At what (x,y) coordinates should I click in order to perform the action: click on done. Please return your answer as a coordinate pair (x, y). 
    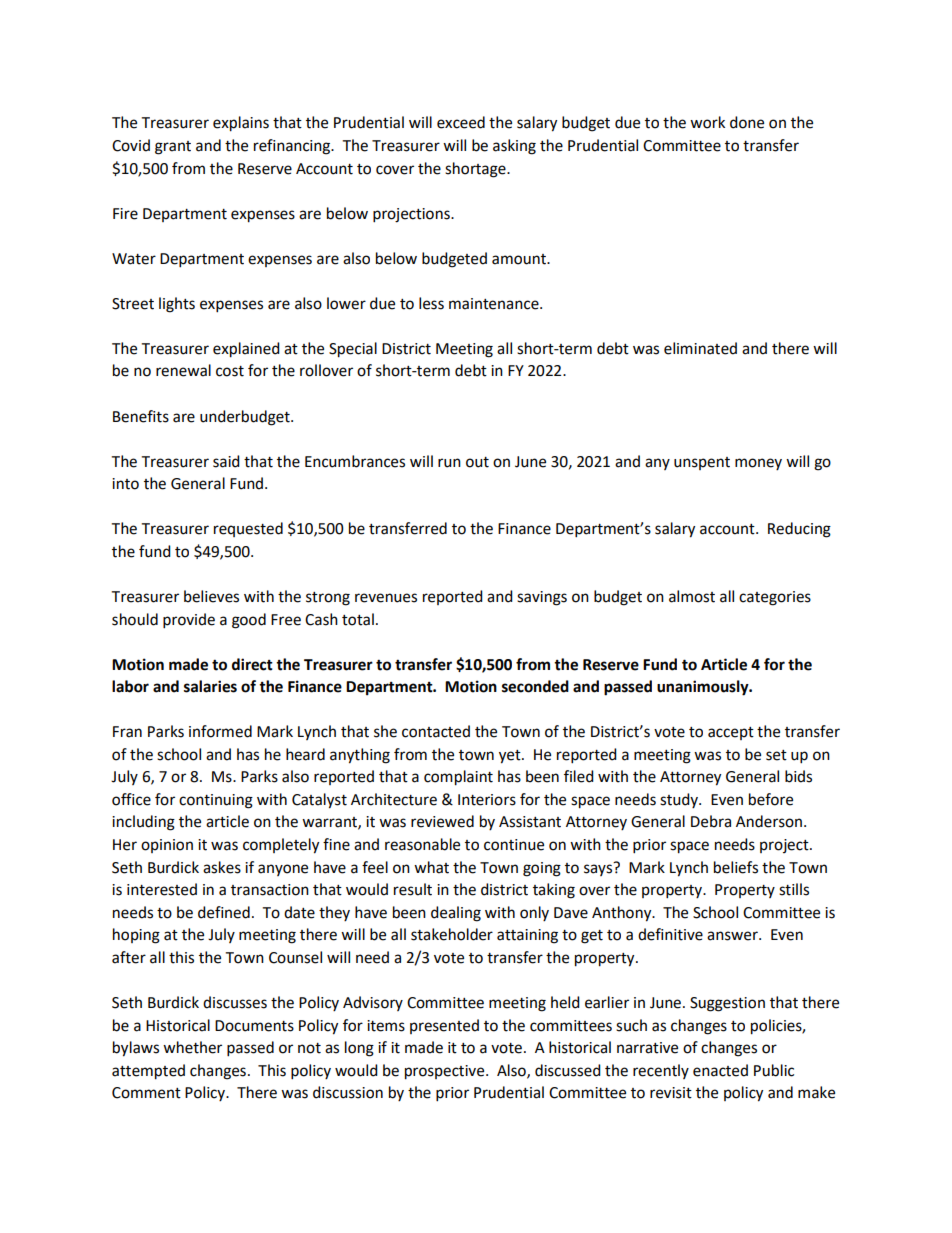
    Looking at the image, I should click on (747, 122).
